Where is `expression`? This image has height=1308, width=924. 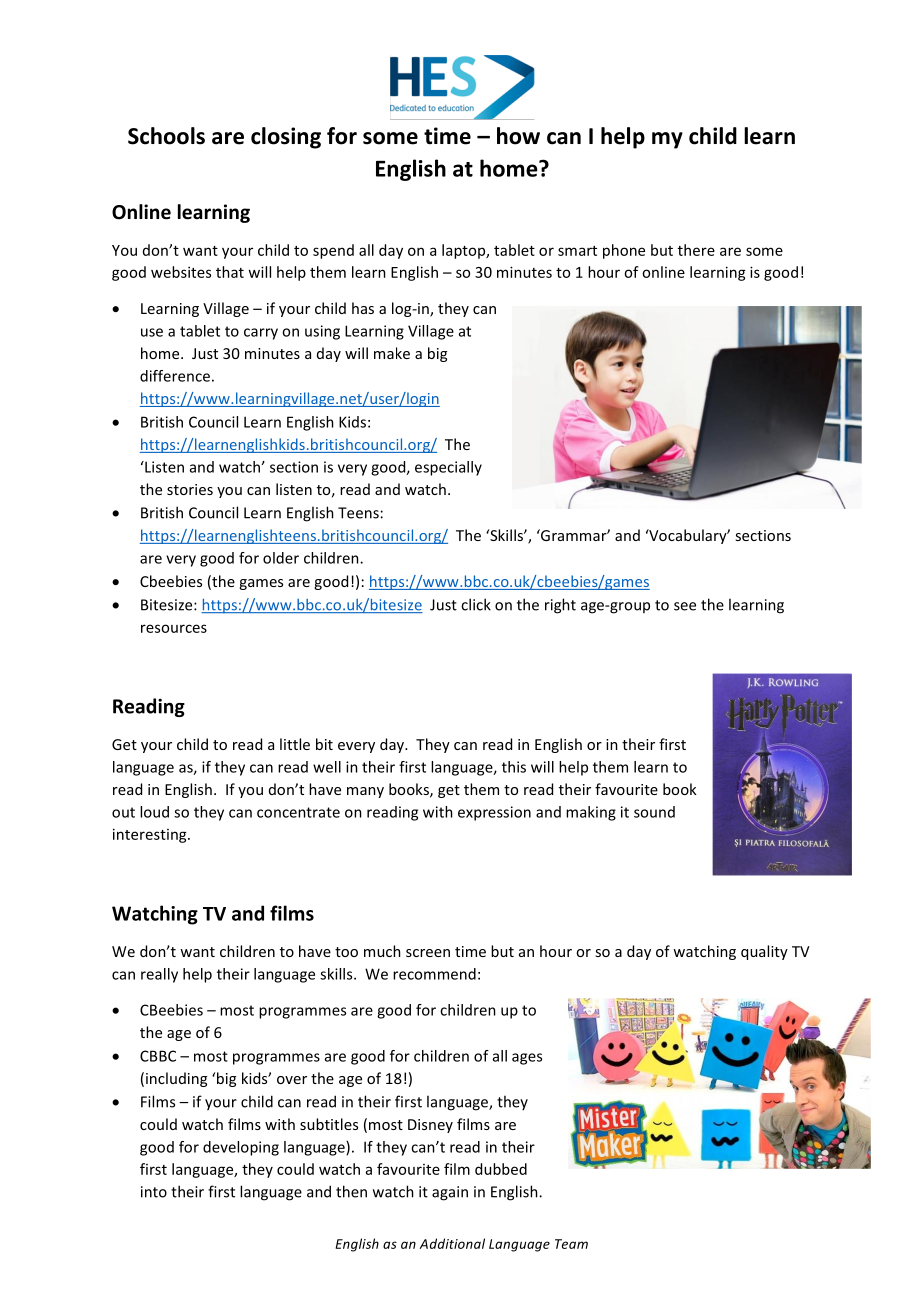 expression is located at coordinates (494, 813).
